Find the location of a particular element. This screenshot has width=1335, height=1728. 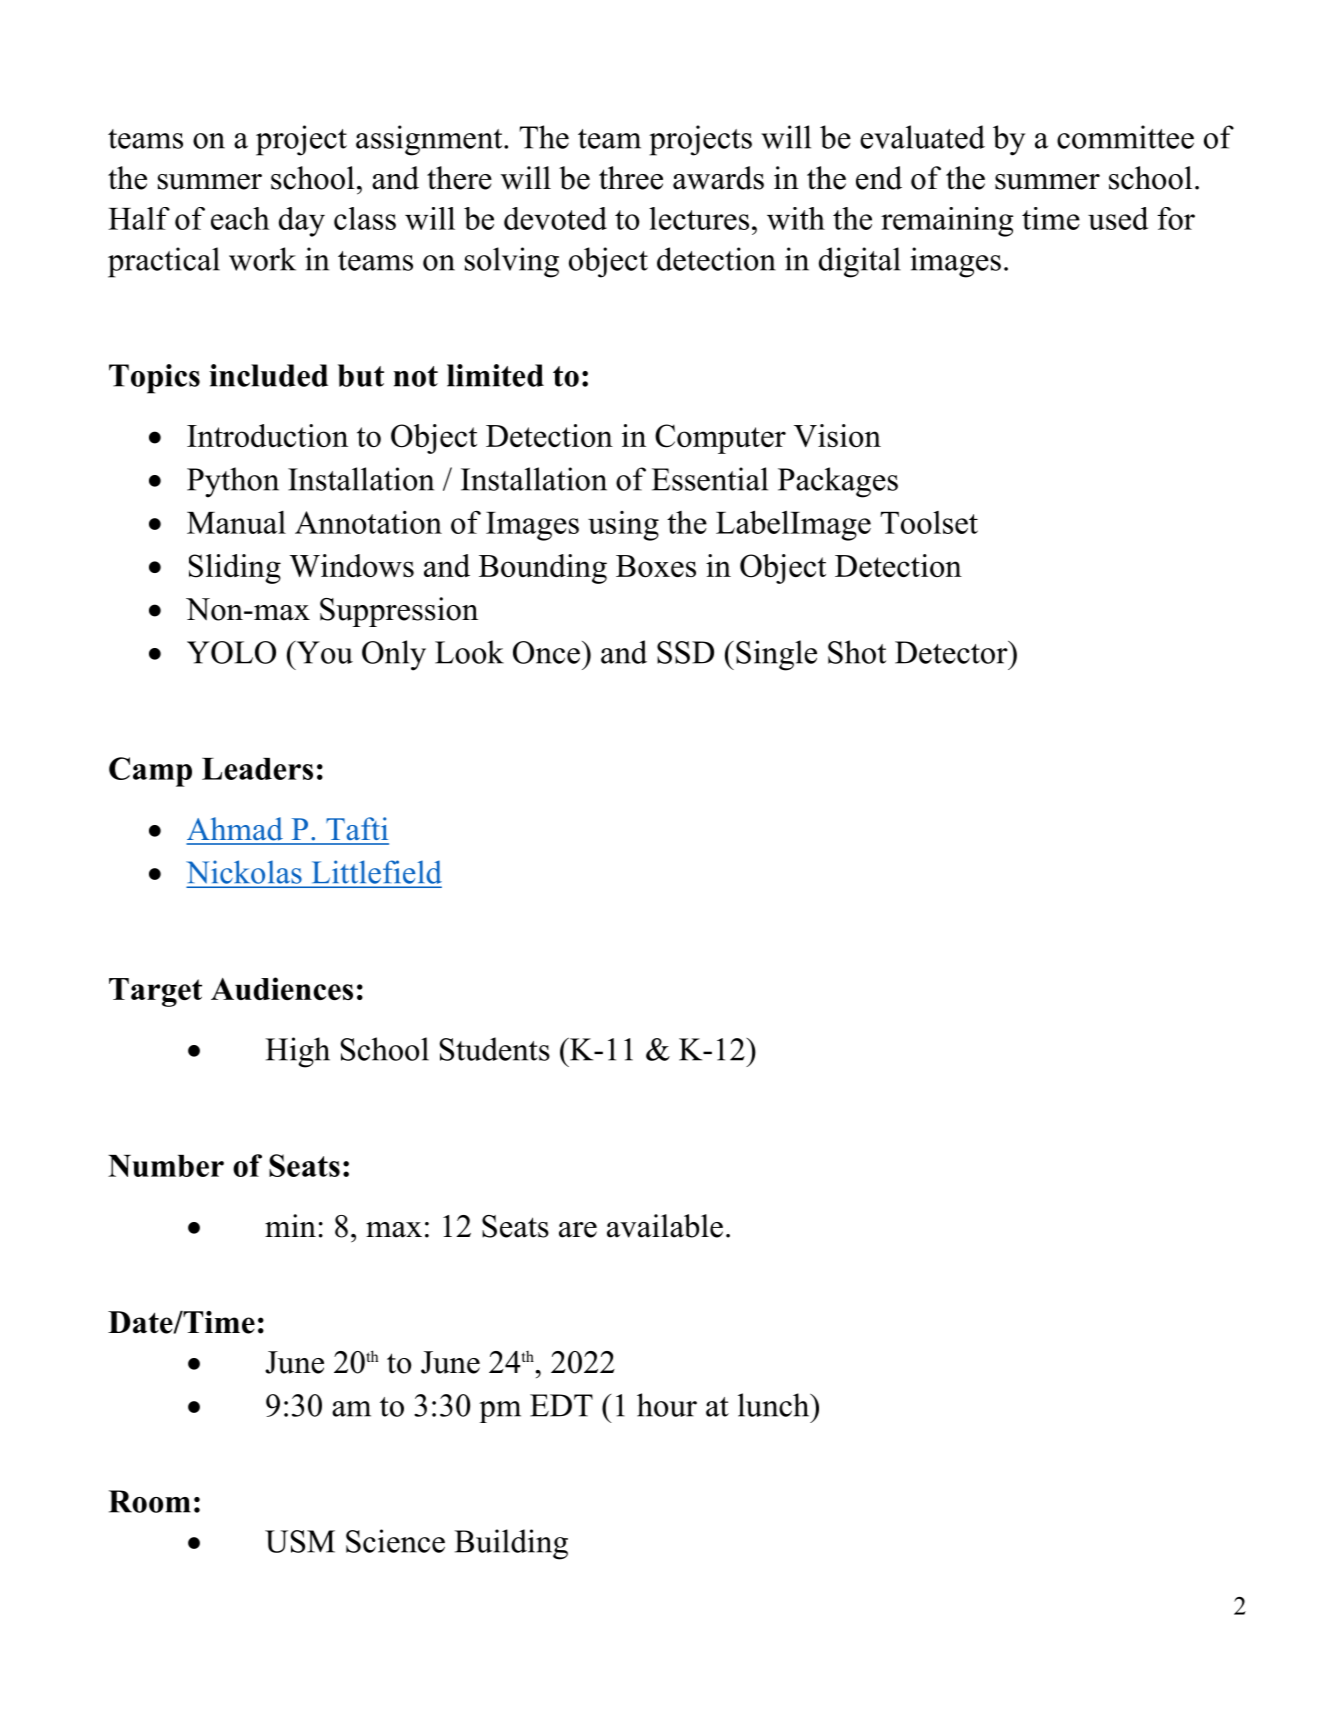

hour is located at coordinates (667, 1405).
